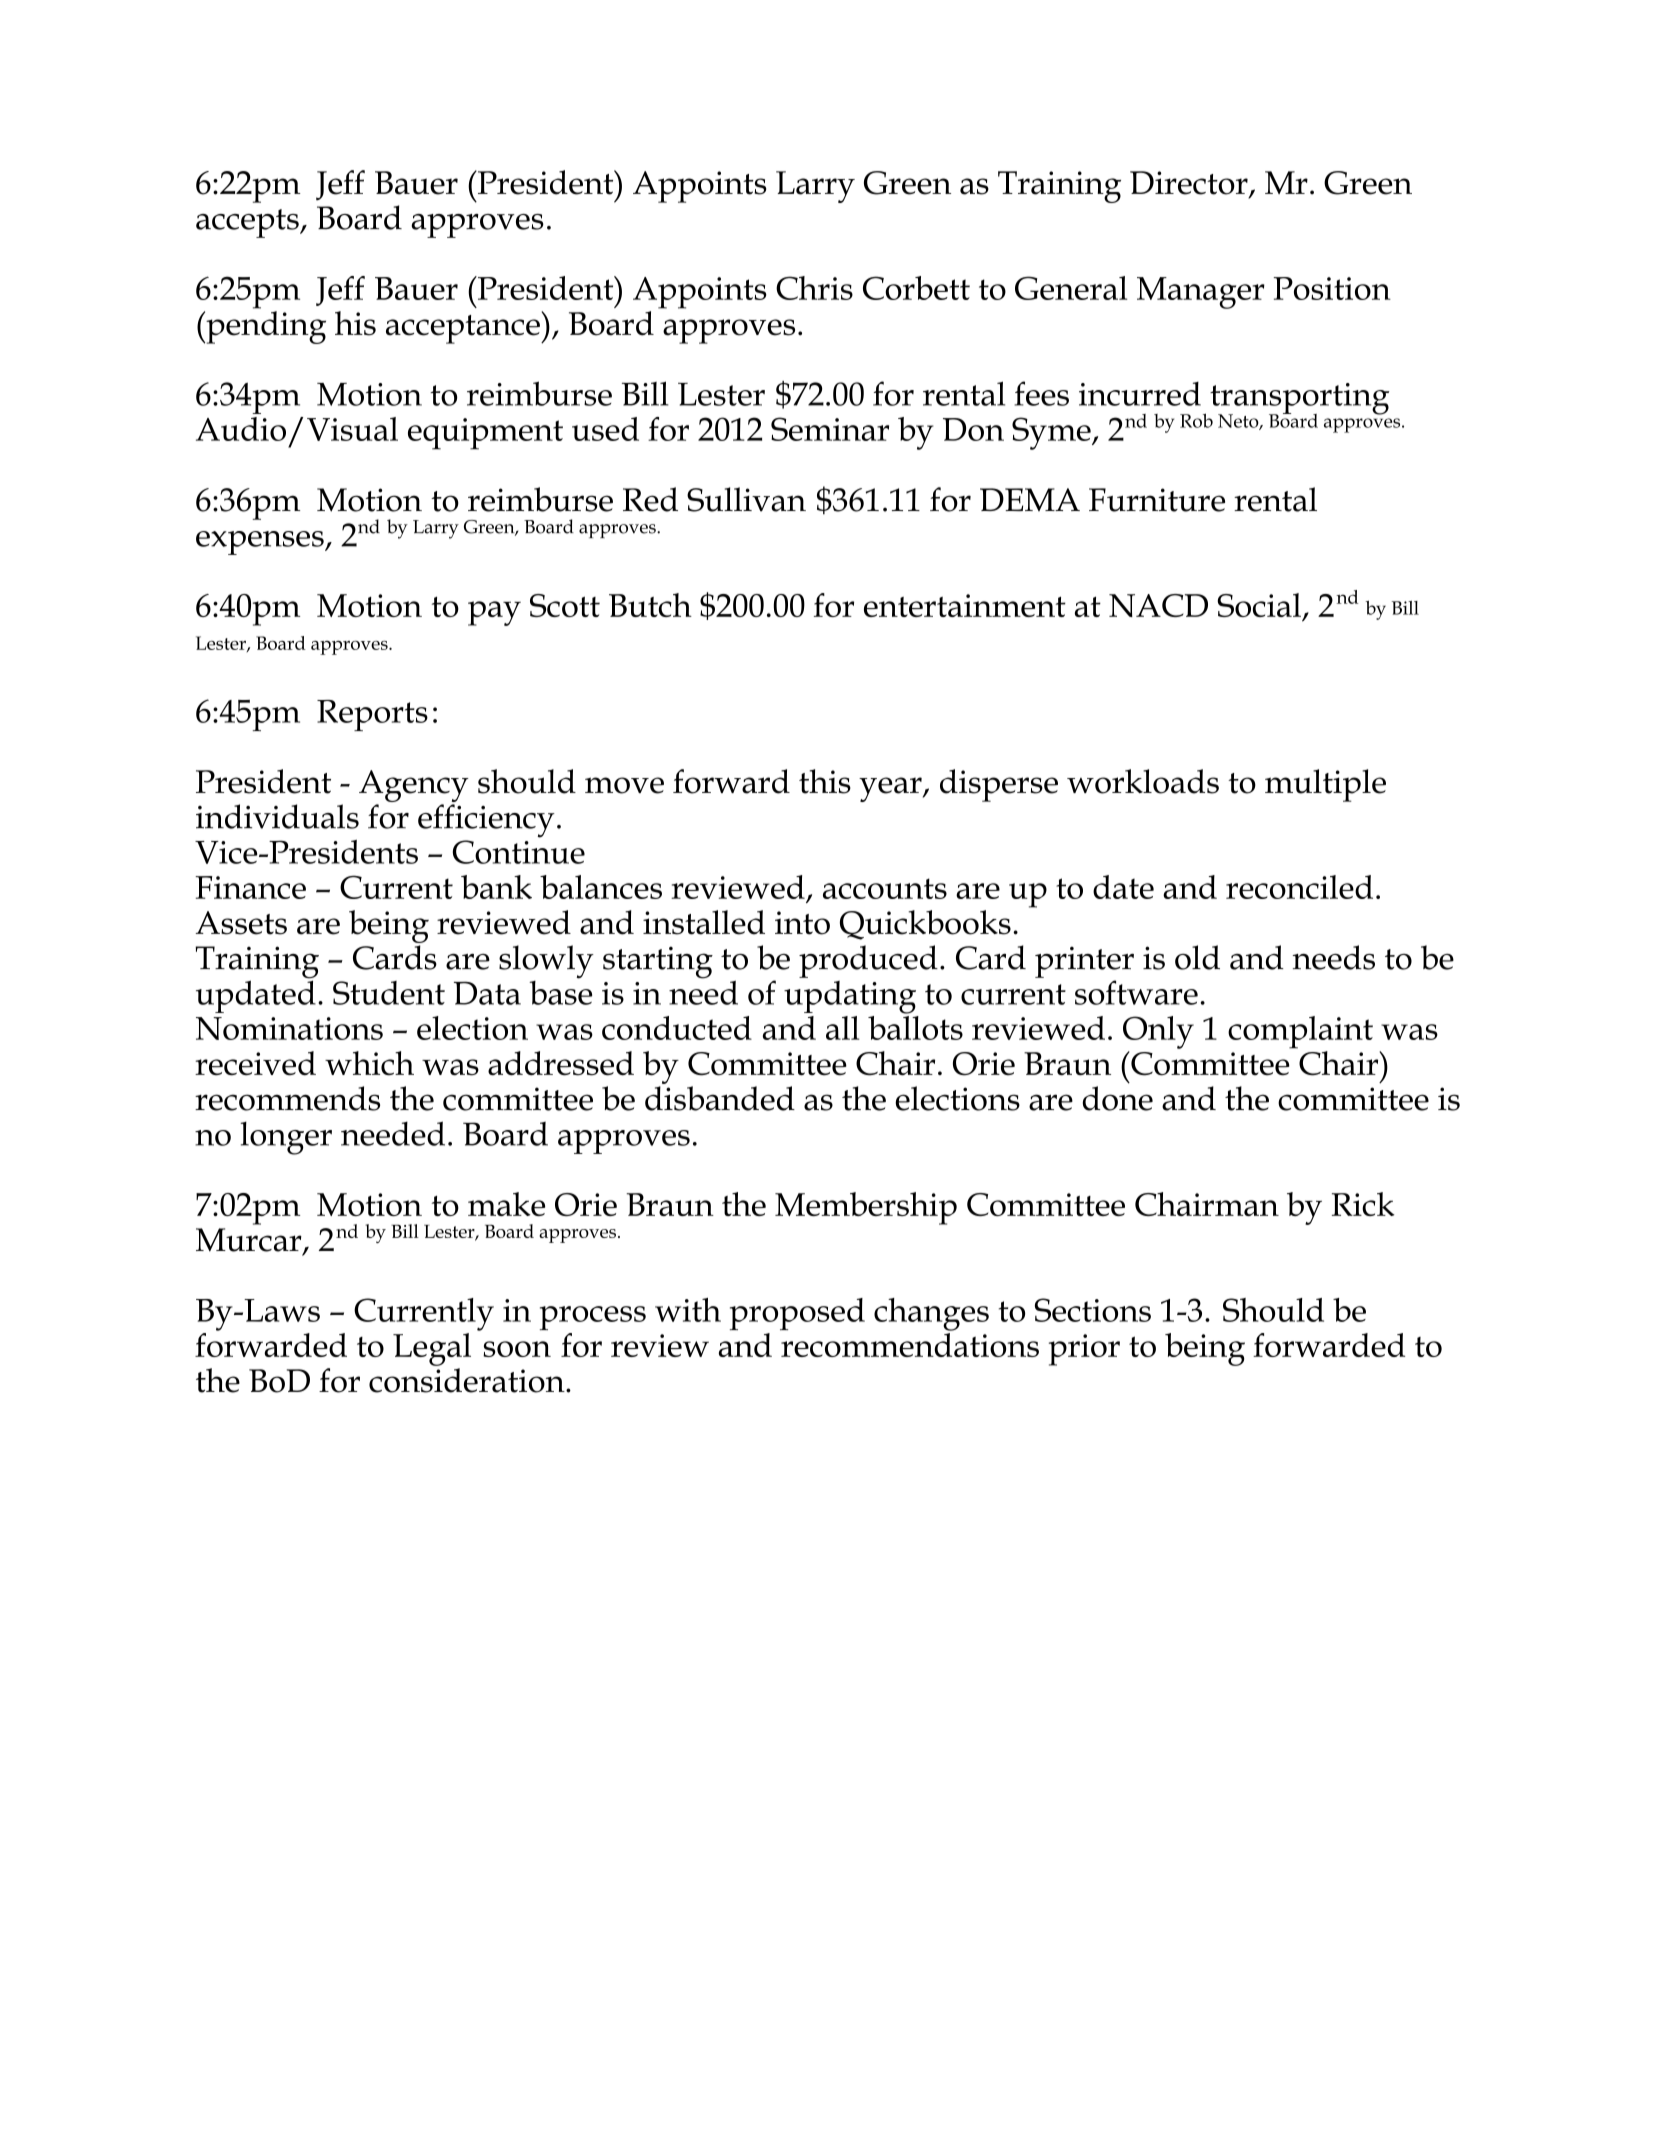  Describe the element at coordinates (825, 781) in the screenshot. I see `this` at that location.
